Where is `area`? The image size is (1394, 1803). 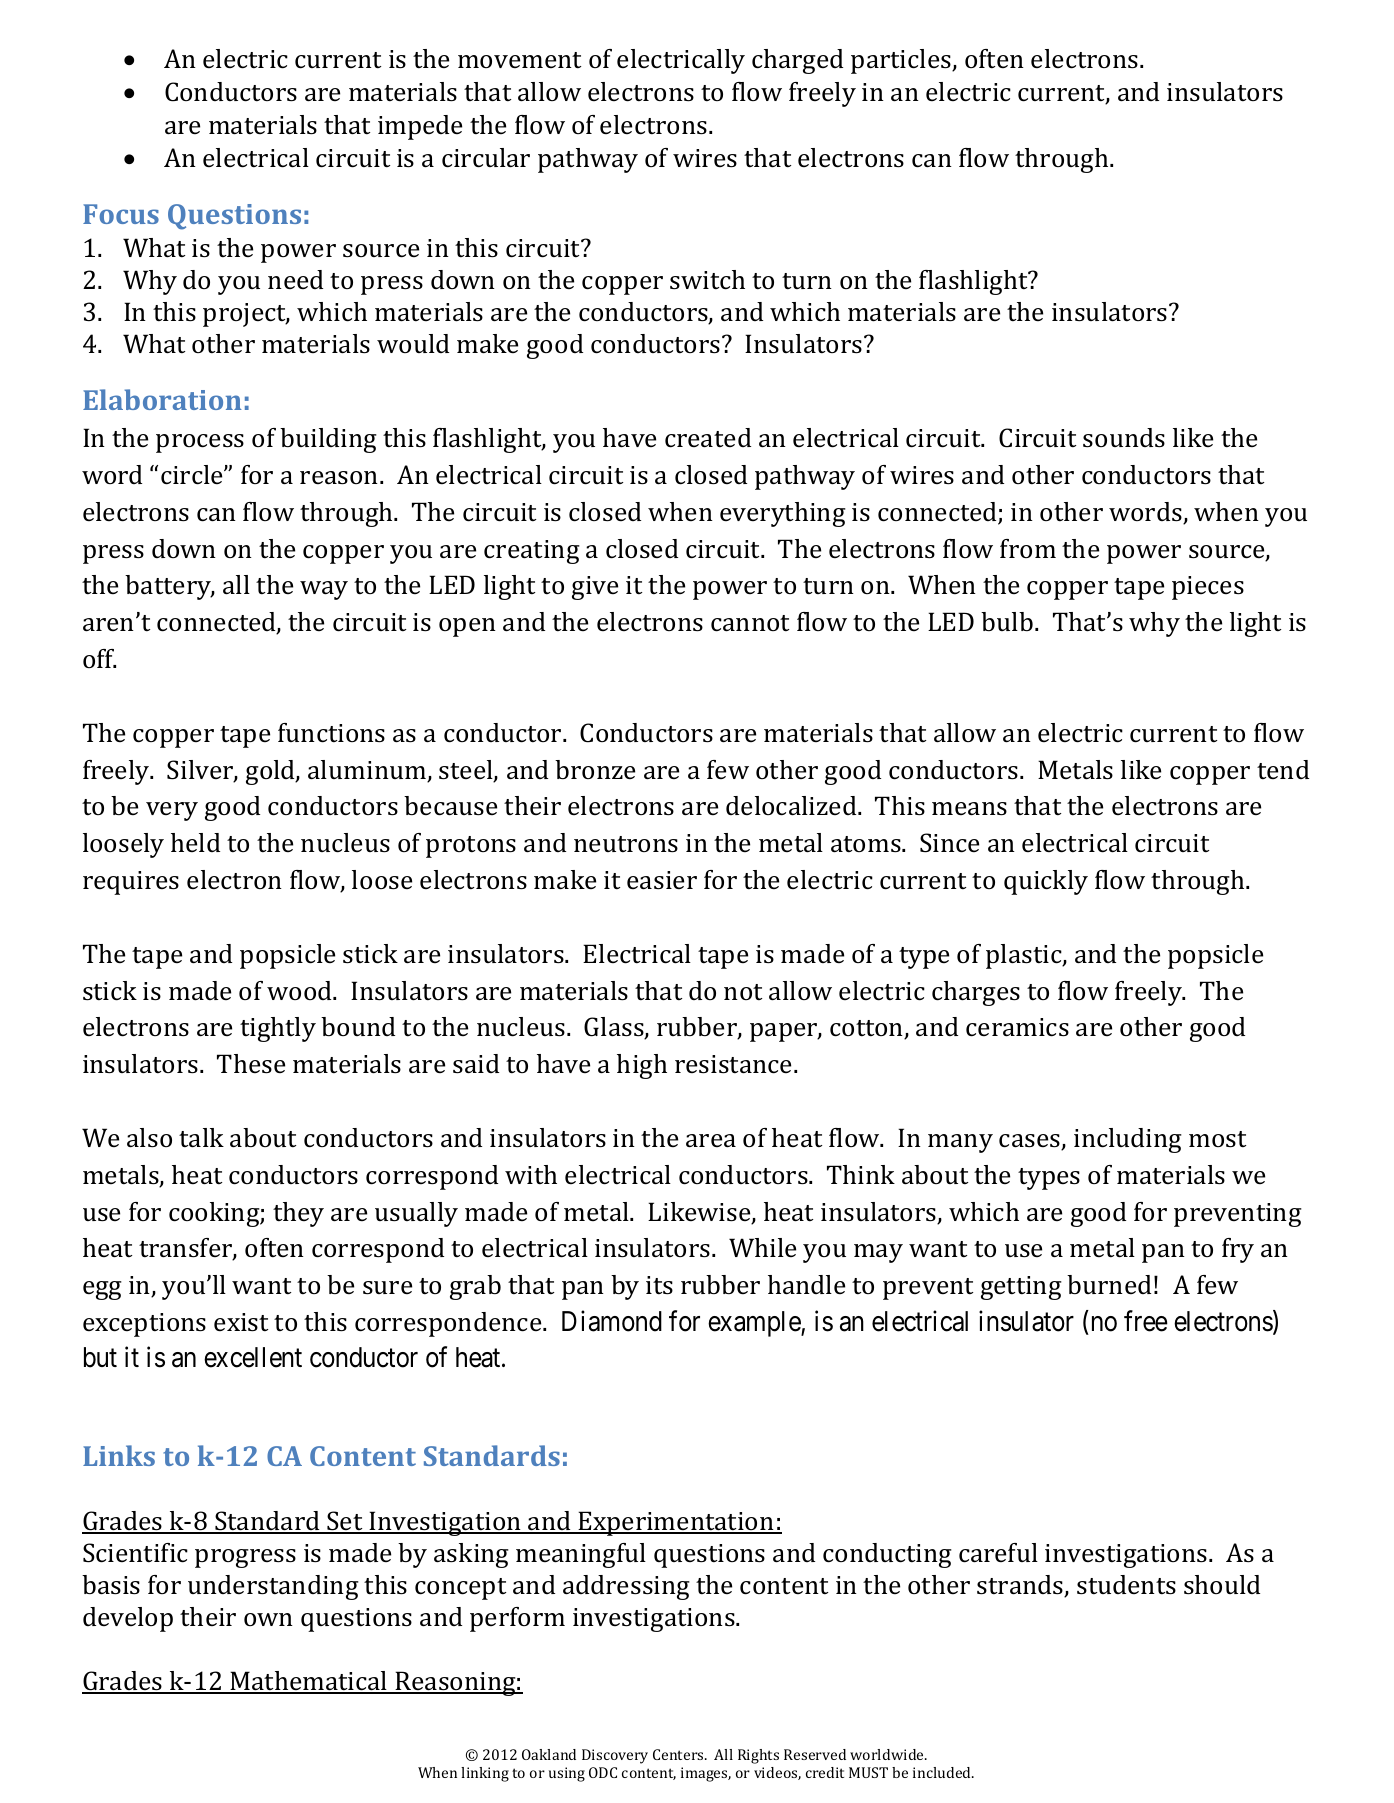 area is located at coordinates (711, 1141).
